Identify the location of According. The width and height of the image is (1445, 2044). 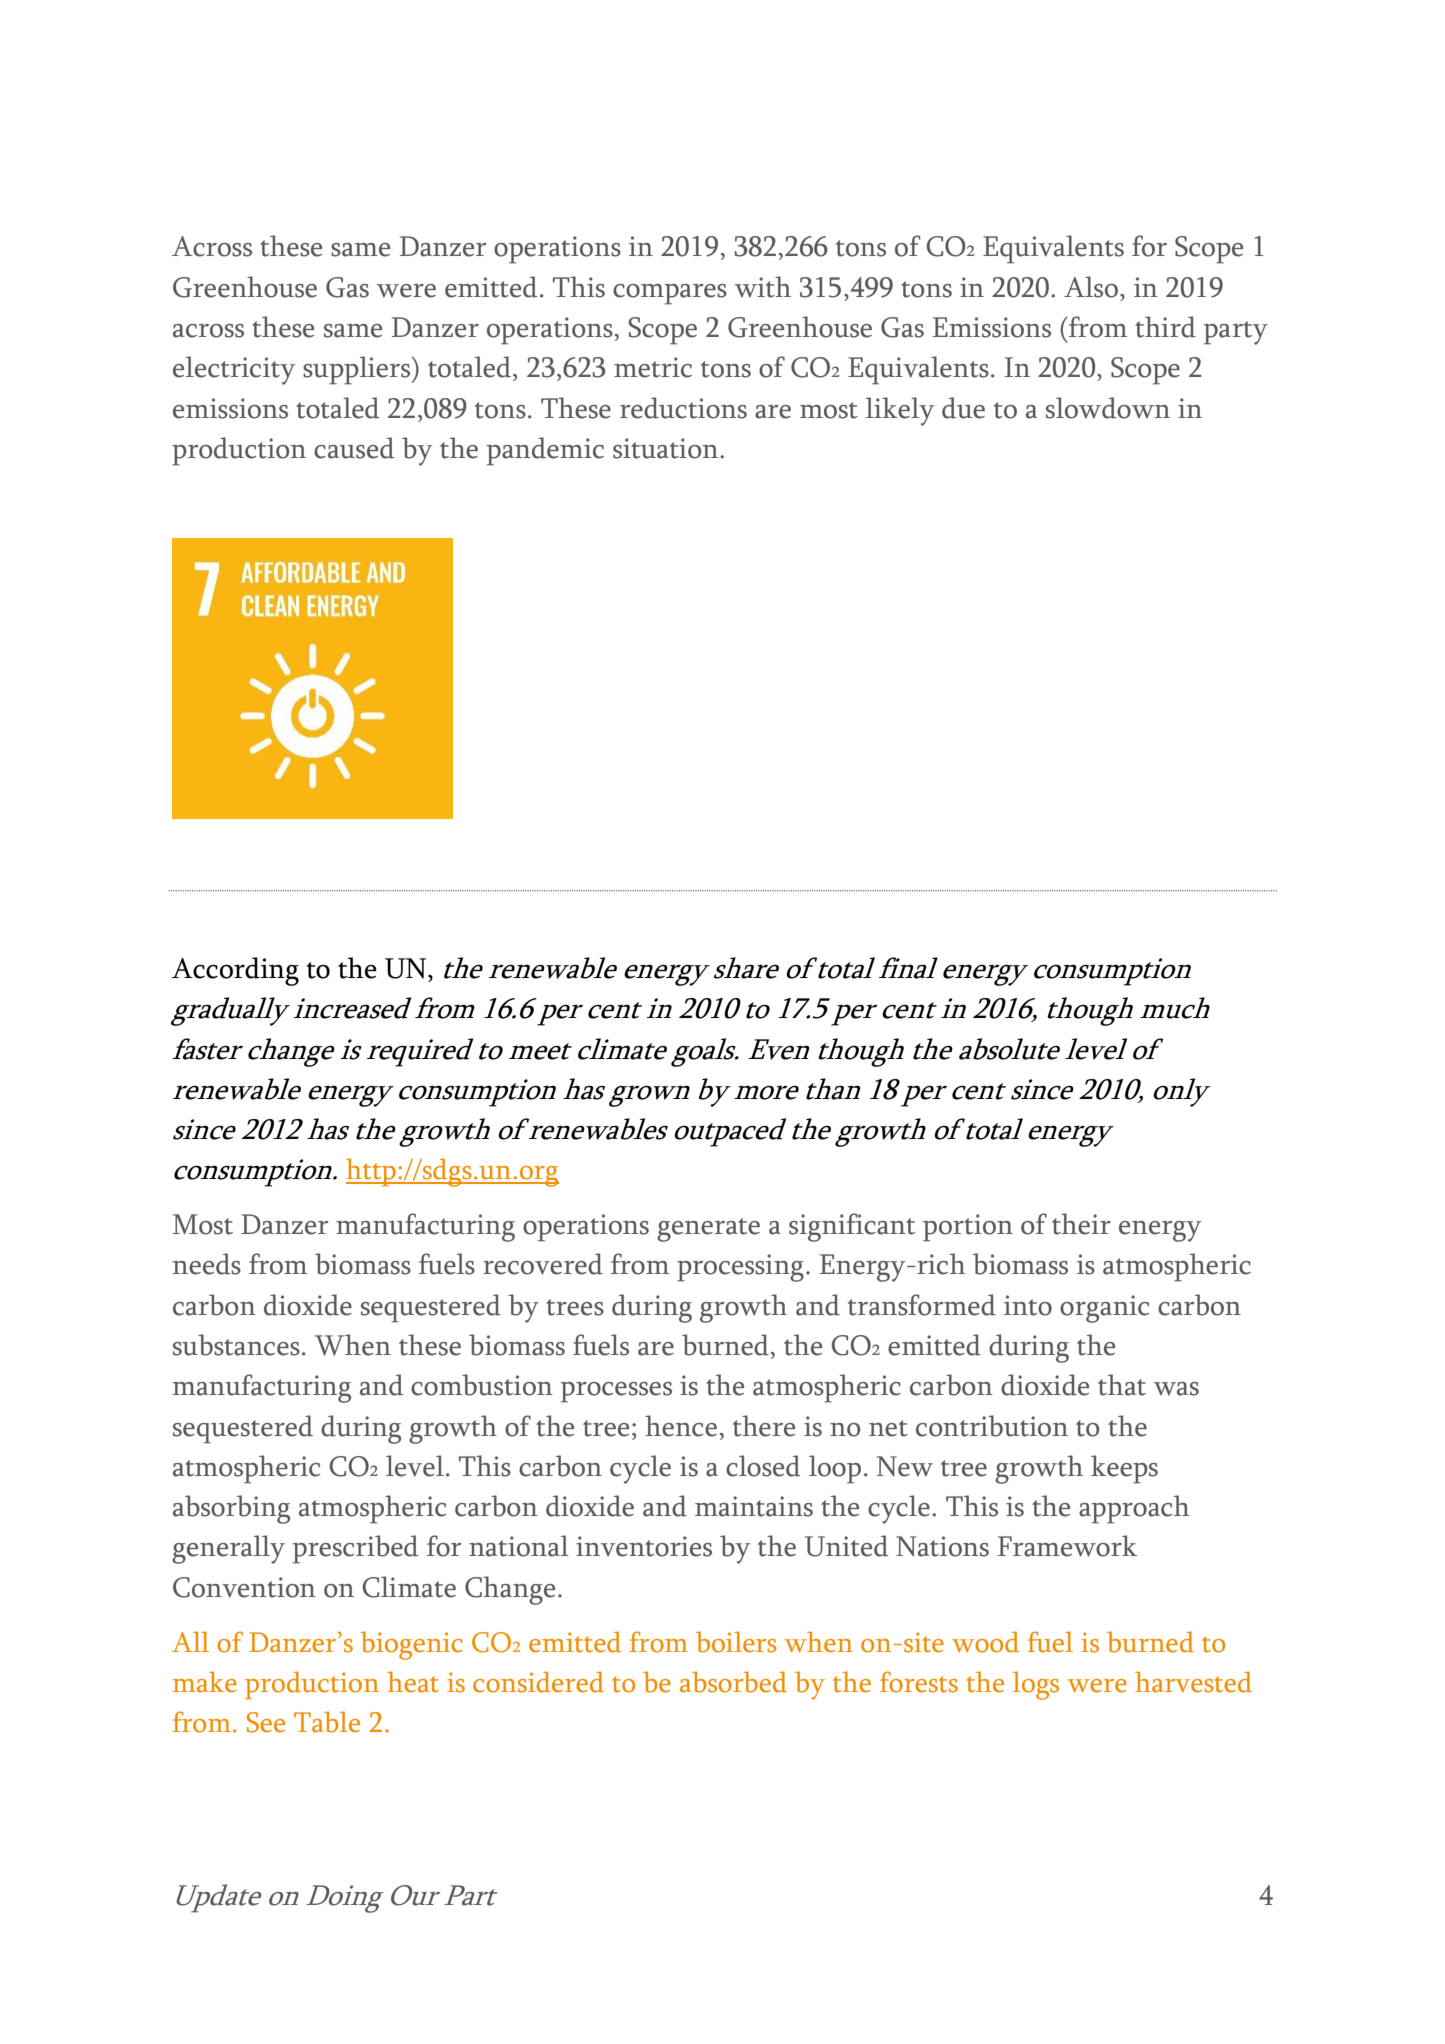
(235, 971).
